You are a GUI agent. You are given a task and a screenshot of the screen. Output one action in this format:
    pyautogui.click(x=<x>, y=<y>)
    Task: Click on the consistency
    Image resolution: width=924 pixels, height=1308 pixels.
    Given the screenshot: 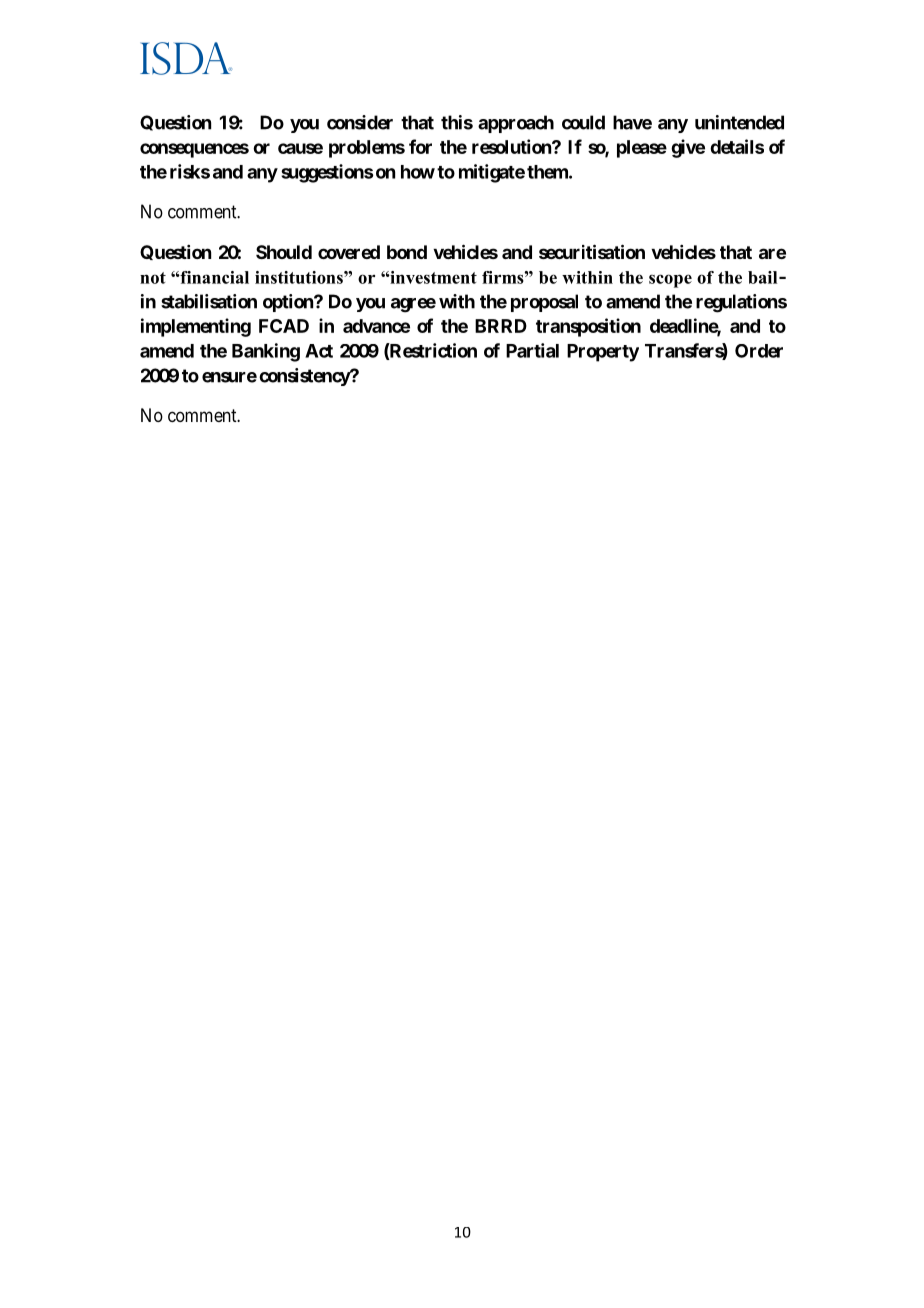 What is the action you would take?
    pyautogui.click(x=305, y=377)
